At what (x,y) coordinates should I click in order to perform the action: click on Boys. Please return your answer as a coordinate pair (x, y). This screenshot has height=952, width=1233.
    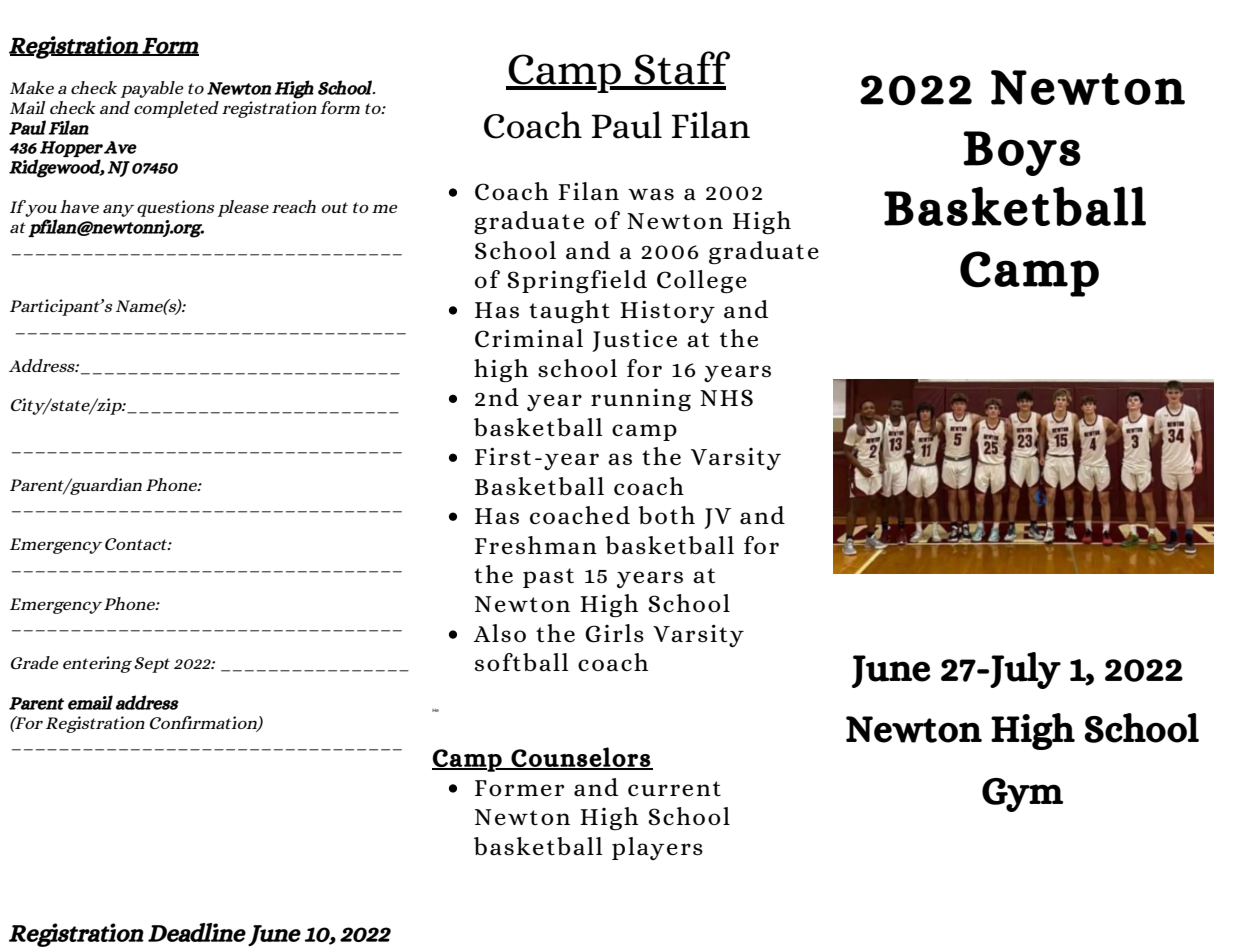
    Looking at the image, I should click on (1022, 153).
